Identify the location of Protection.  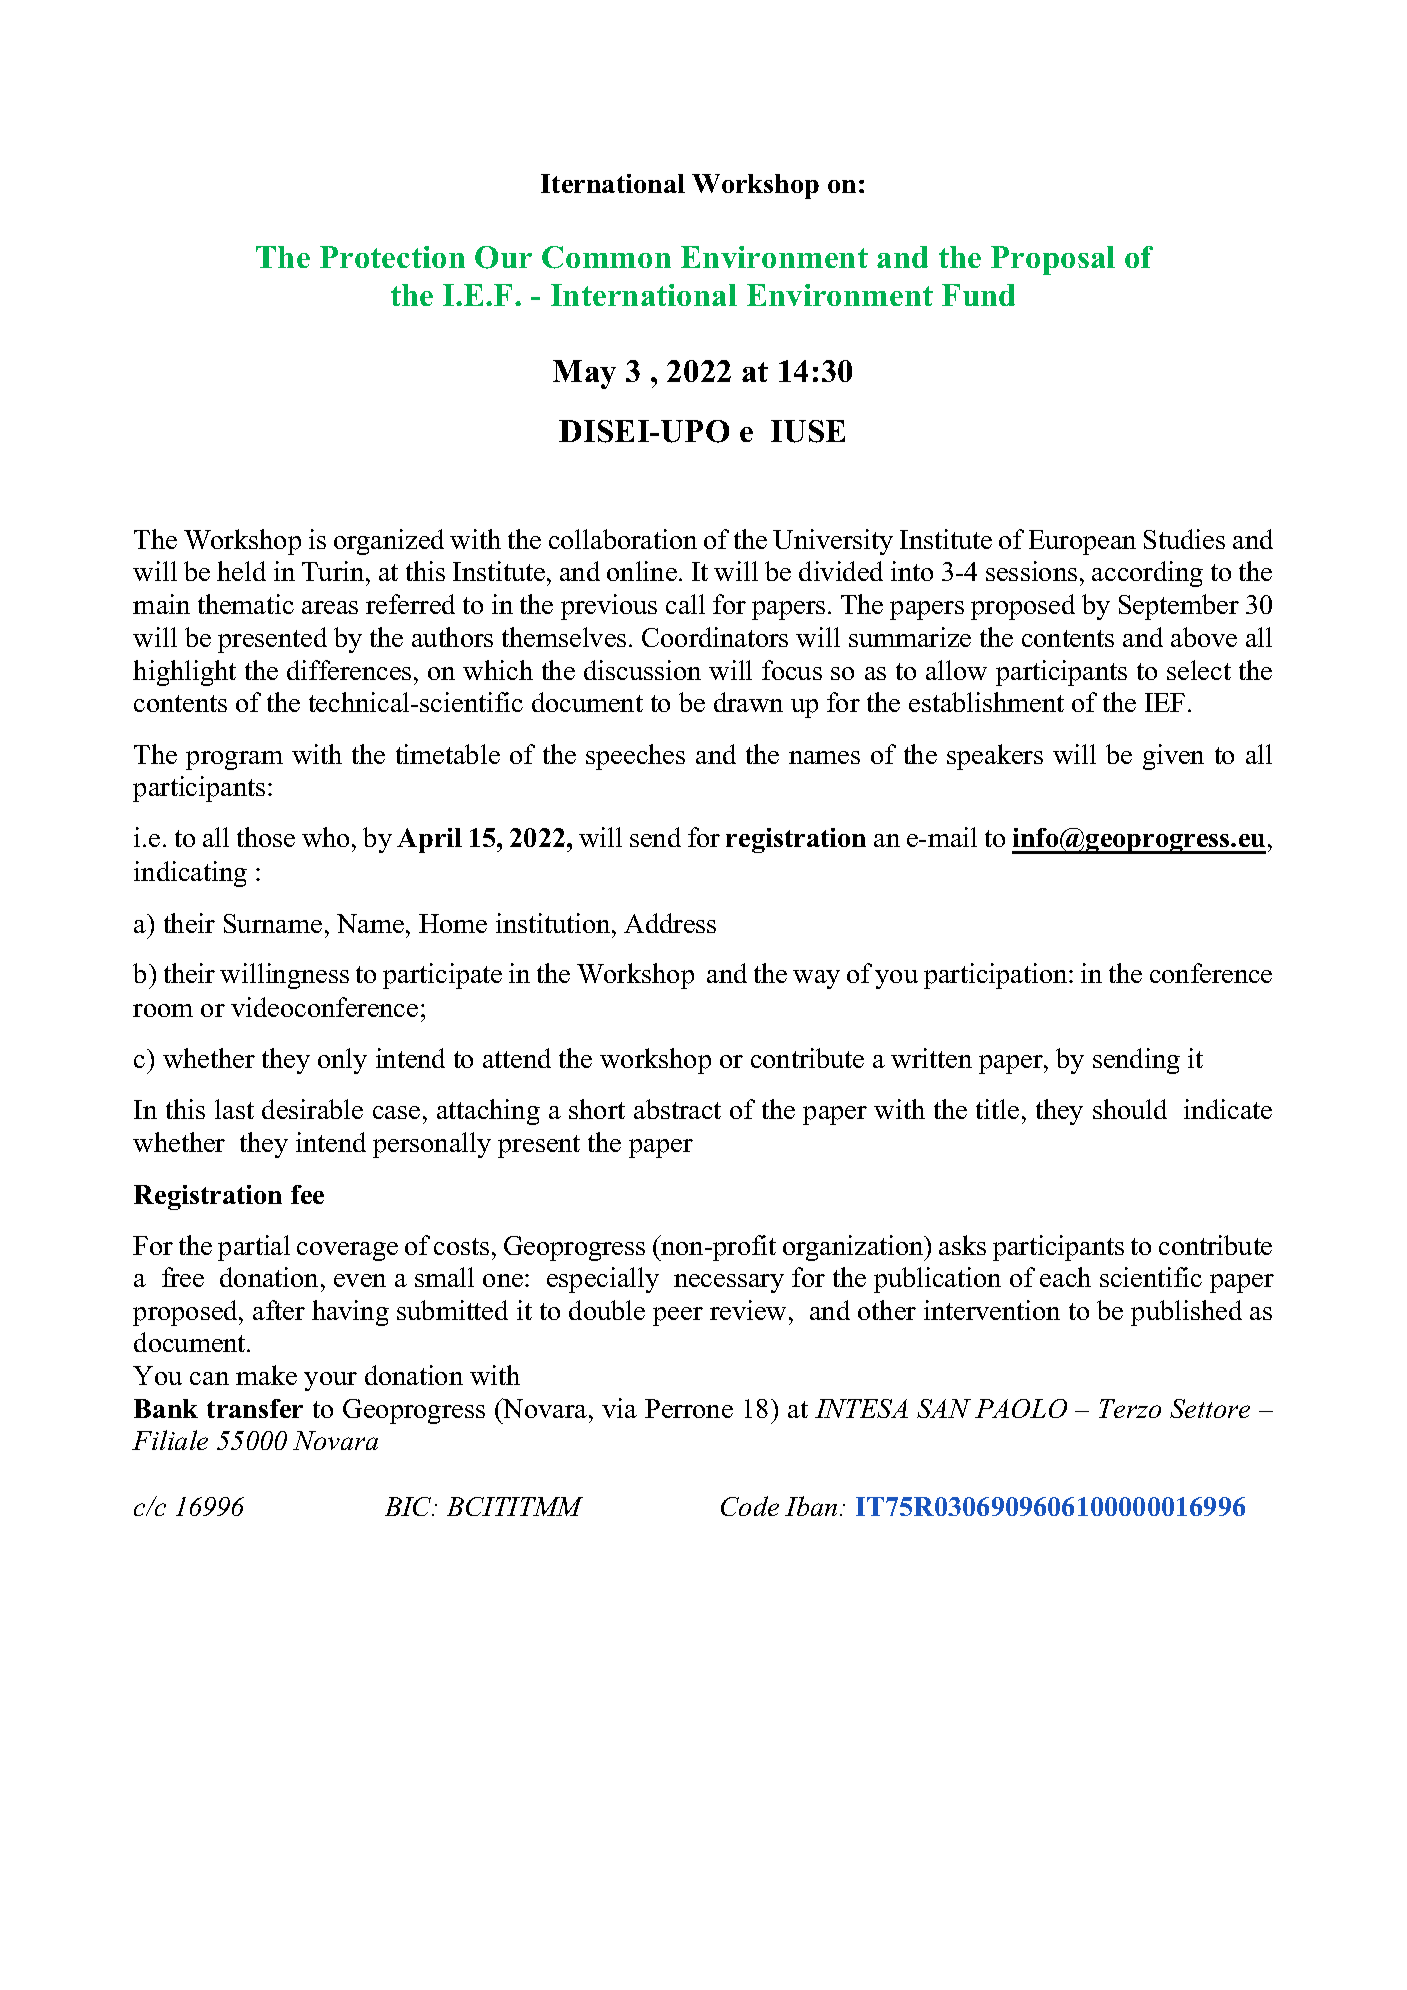
(392, 257).
